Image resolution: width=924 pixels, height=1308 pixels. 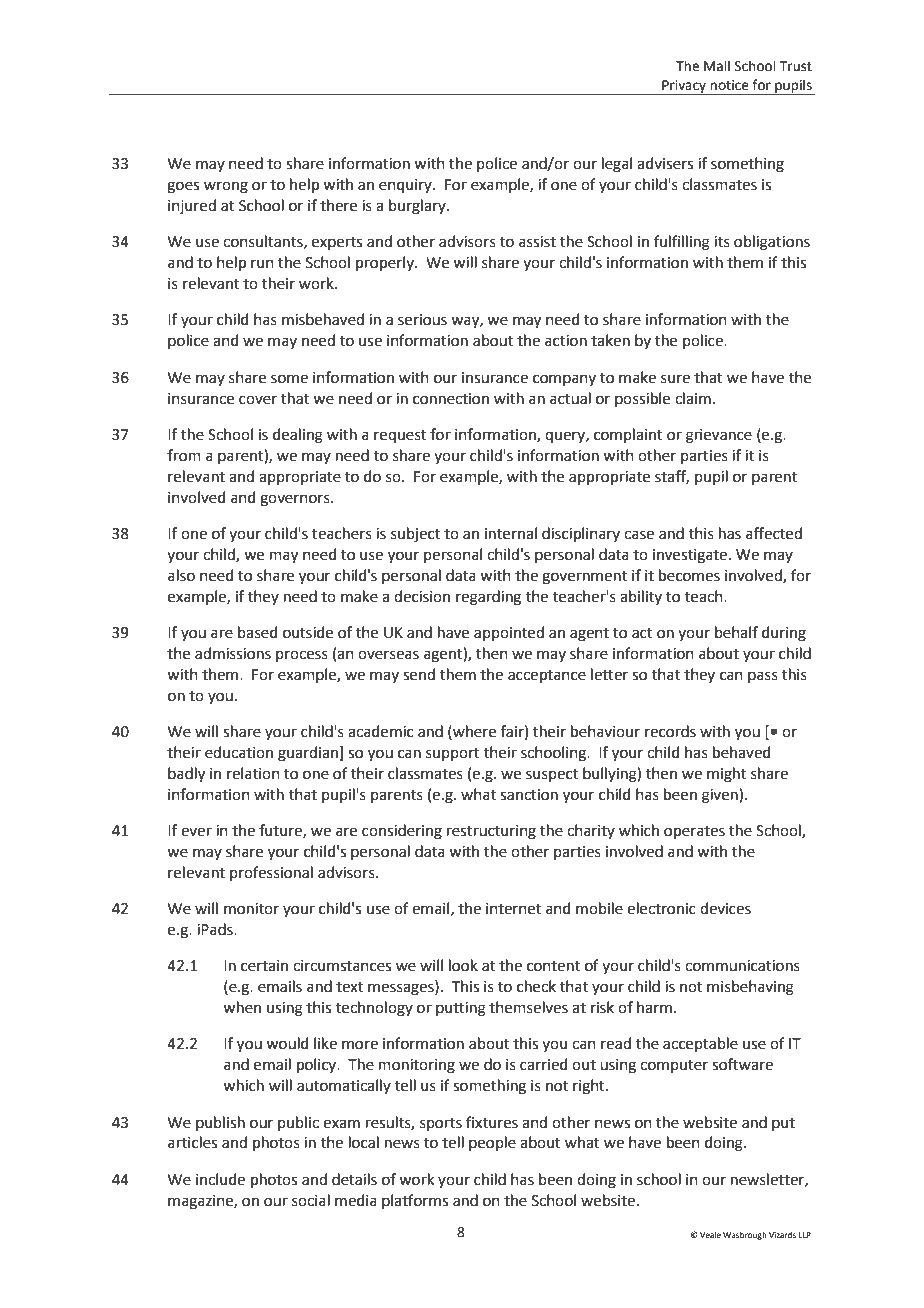 I want to click on investigate, so click(x=691, y=556).
